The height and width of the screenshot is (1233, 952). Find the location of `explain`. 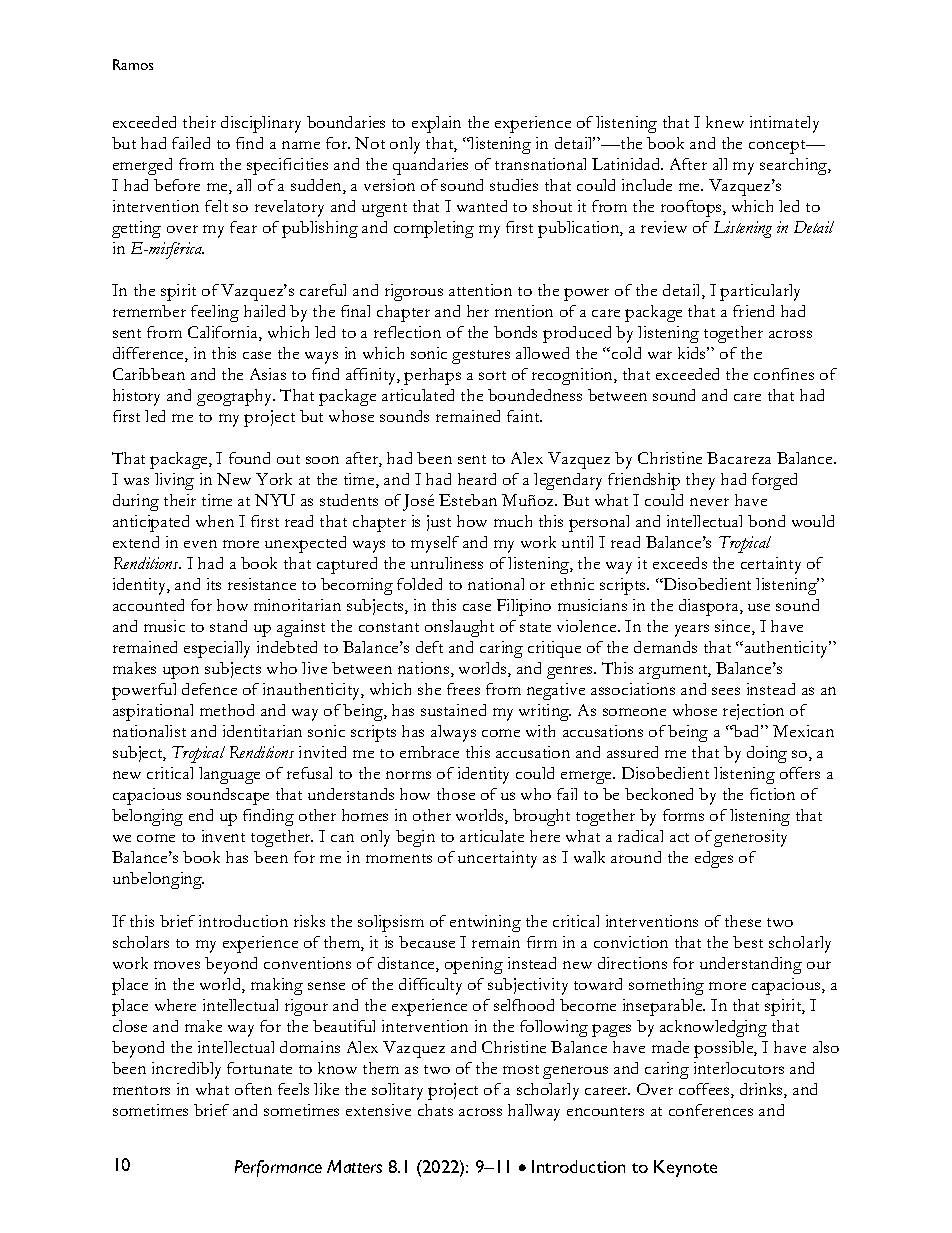

explain is located at coordinates (436, 124).
